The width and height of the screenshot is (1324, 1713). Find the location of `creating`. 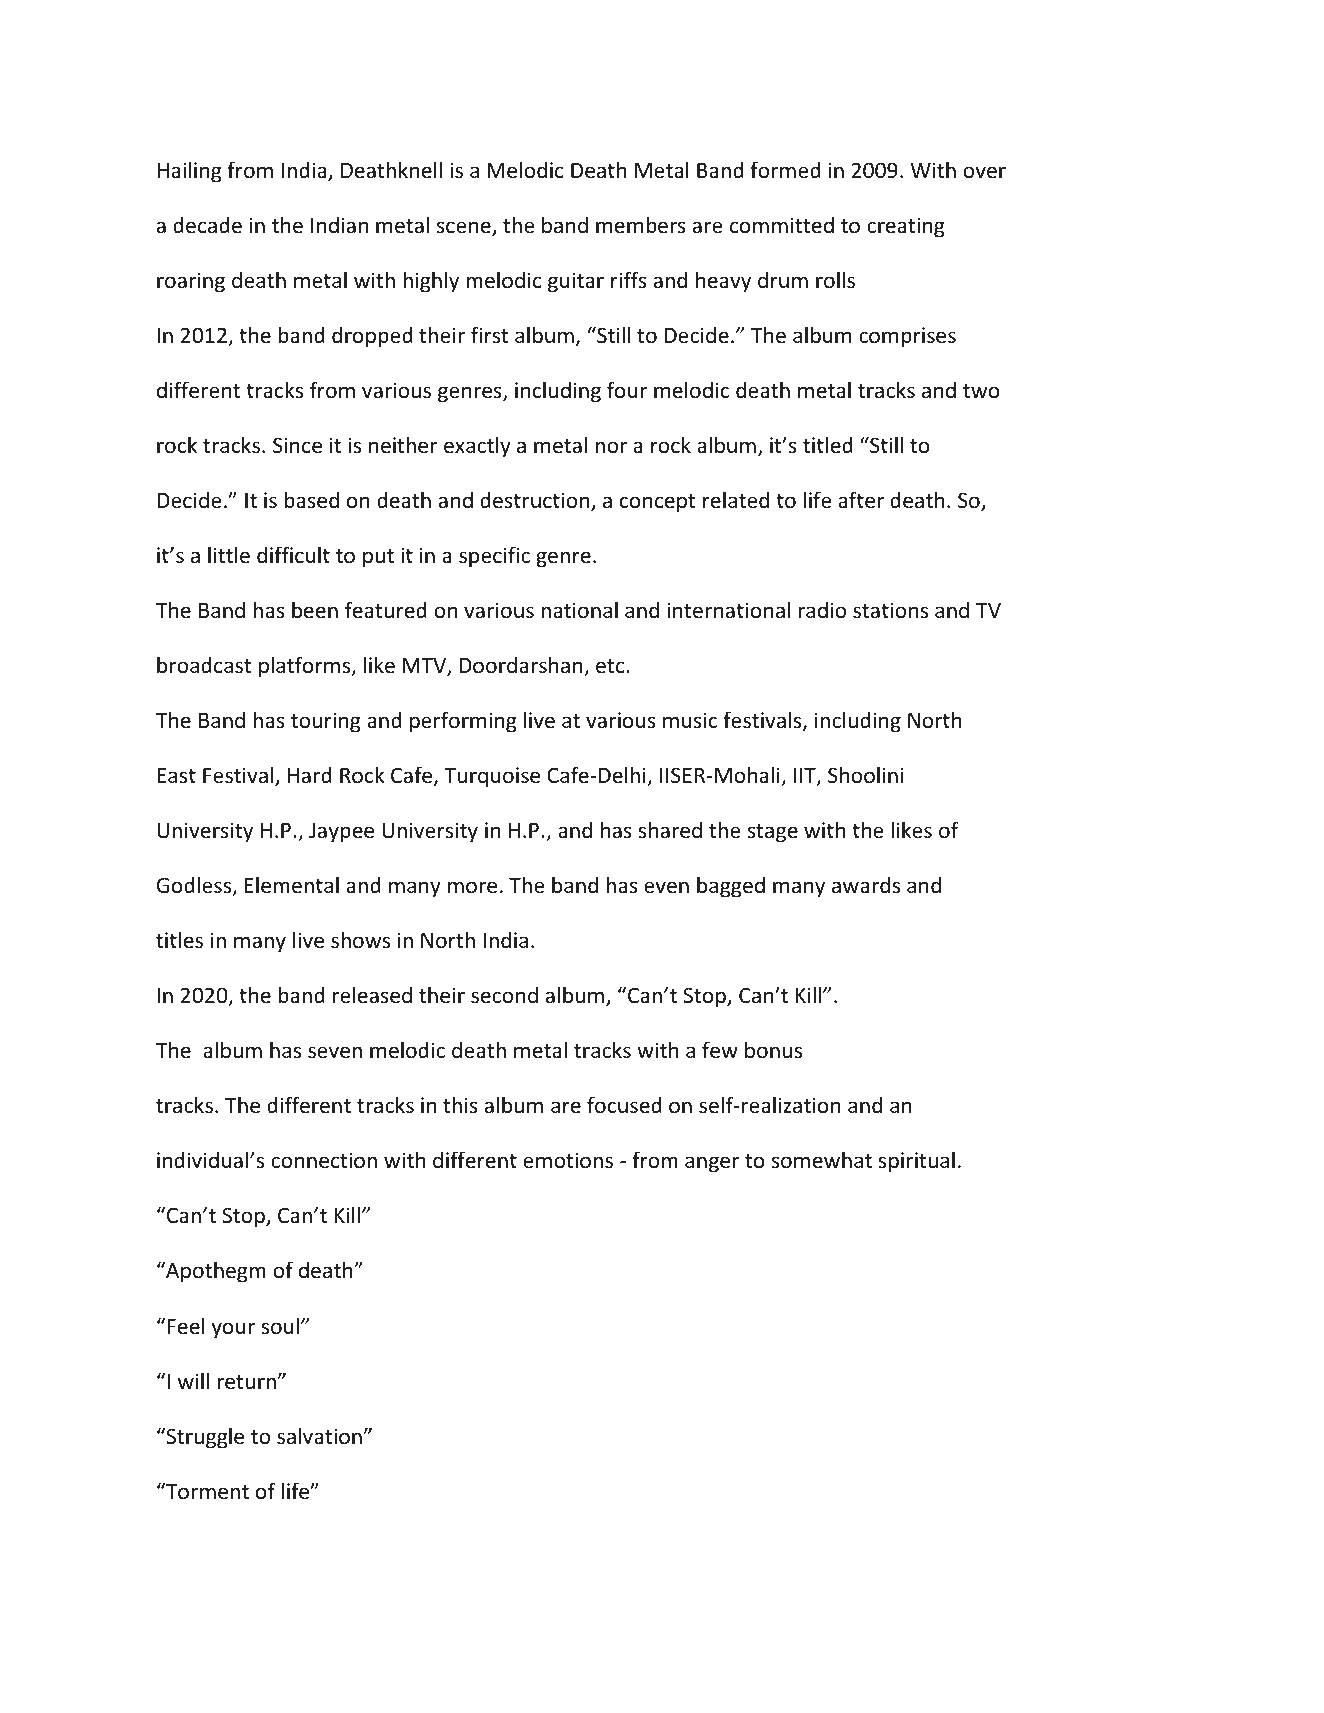

creating is located at coordinates (906, 227).
